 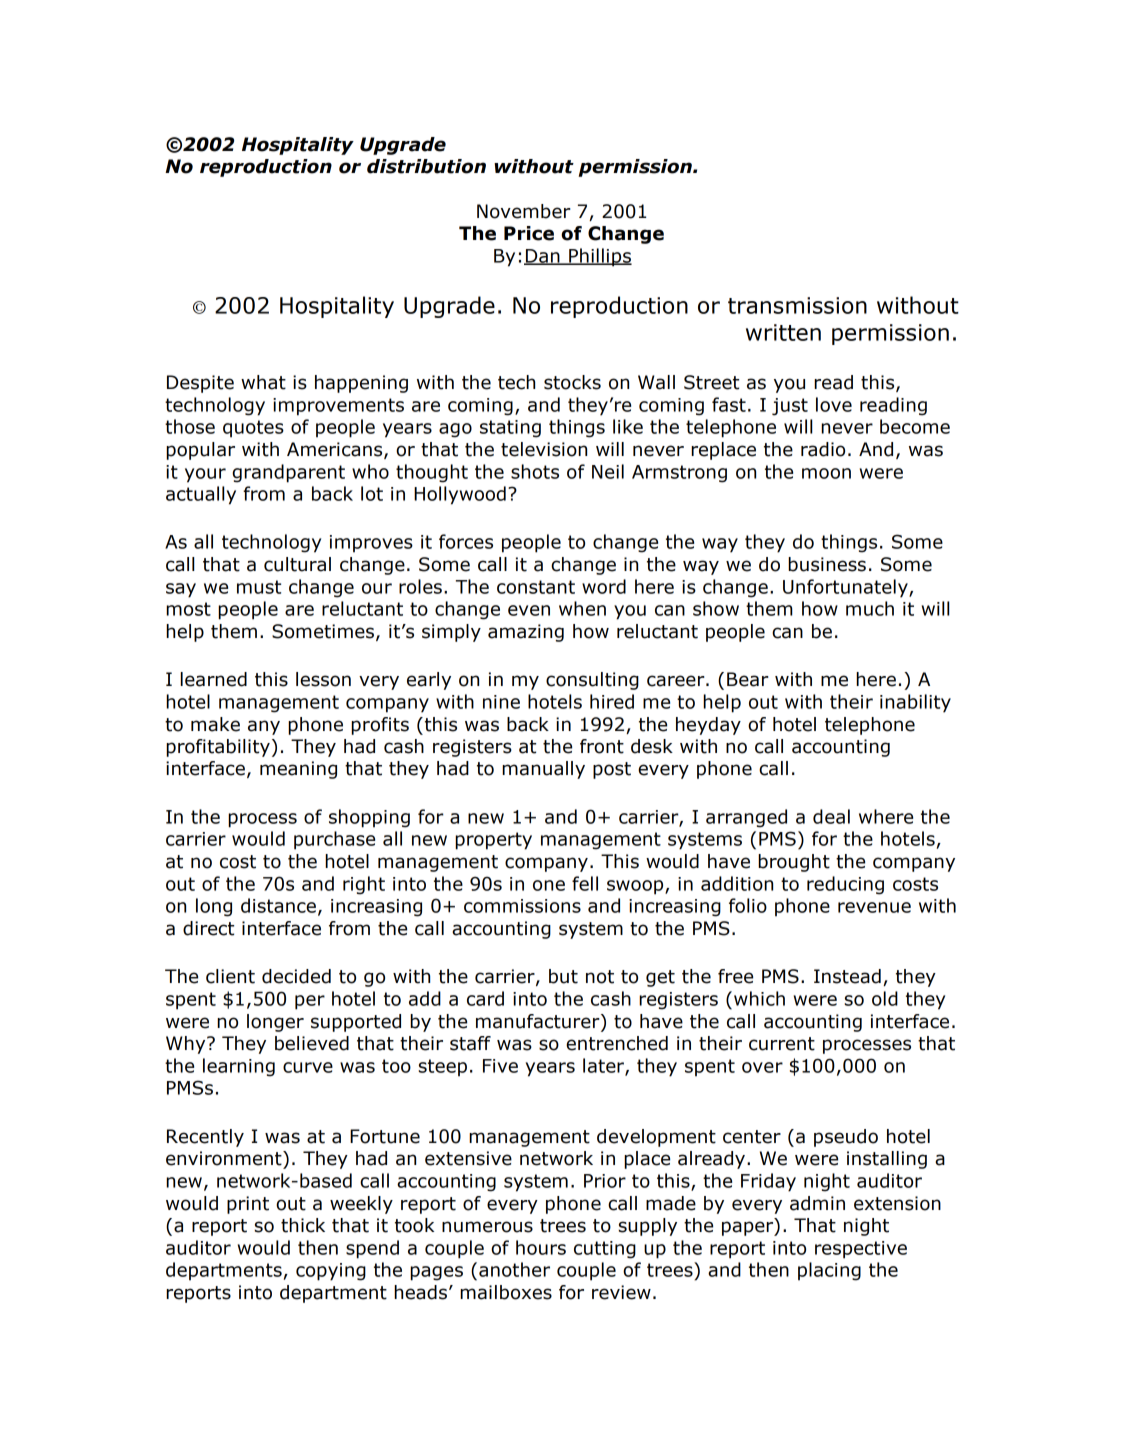 I want to click on distribution, so click(x=426, y=166).
